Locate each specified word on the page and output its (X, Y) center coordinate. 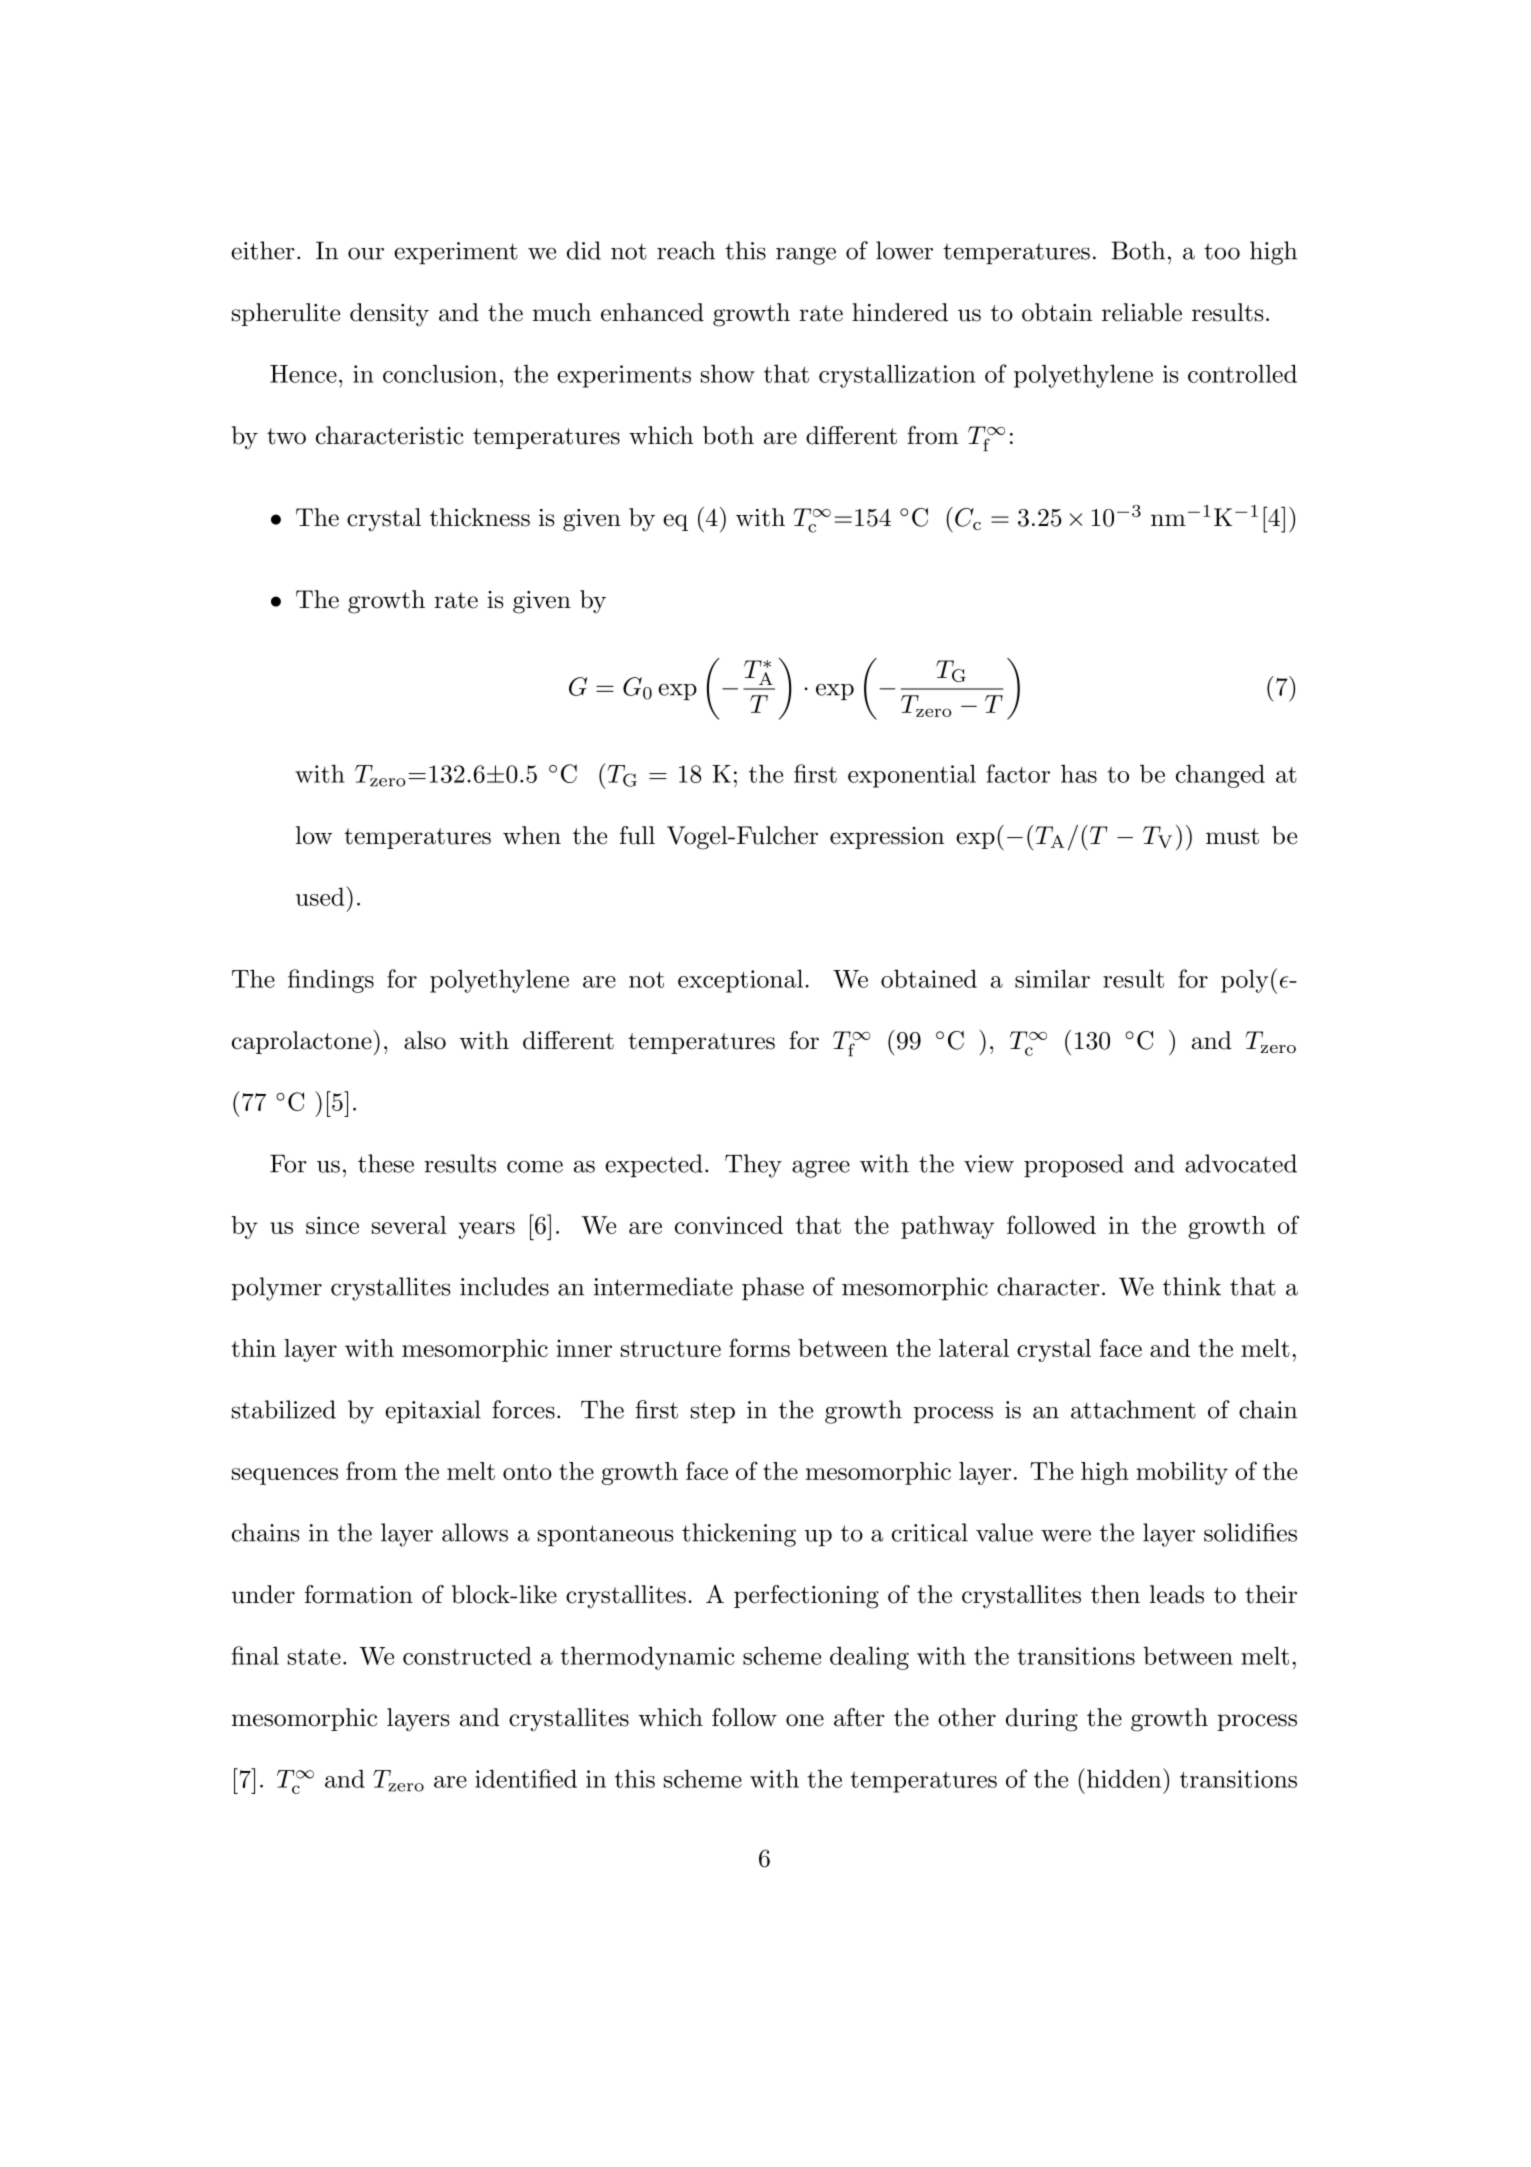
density (389, 315)
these (386, 1163)
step (713, 1413)
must (1232, 836)
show (728, 373)
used (321, 896)
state (314, 1657)
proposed (1074, 1166)
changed (1220, 776)
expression (887, 838)
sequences (285, 1476)
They (753, 1166)
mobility (1182, 1473)
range (806, 256)
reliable (1142, 312)
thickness (480, 517)
